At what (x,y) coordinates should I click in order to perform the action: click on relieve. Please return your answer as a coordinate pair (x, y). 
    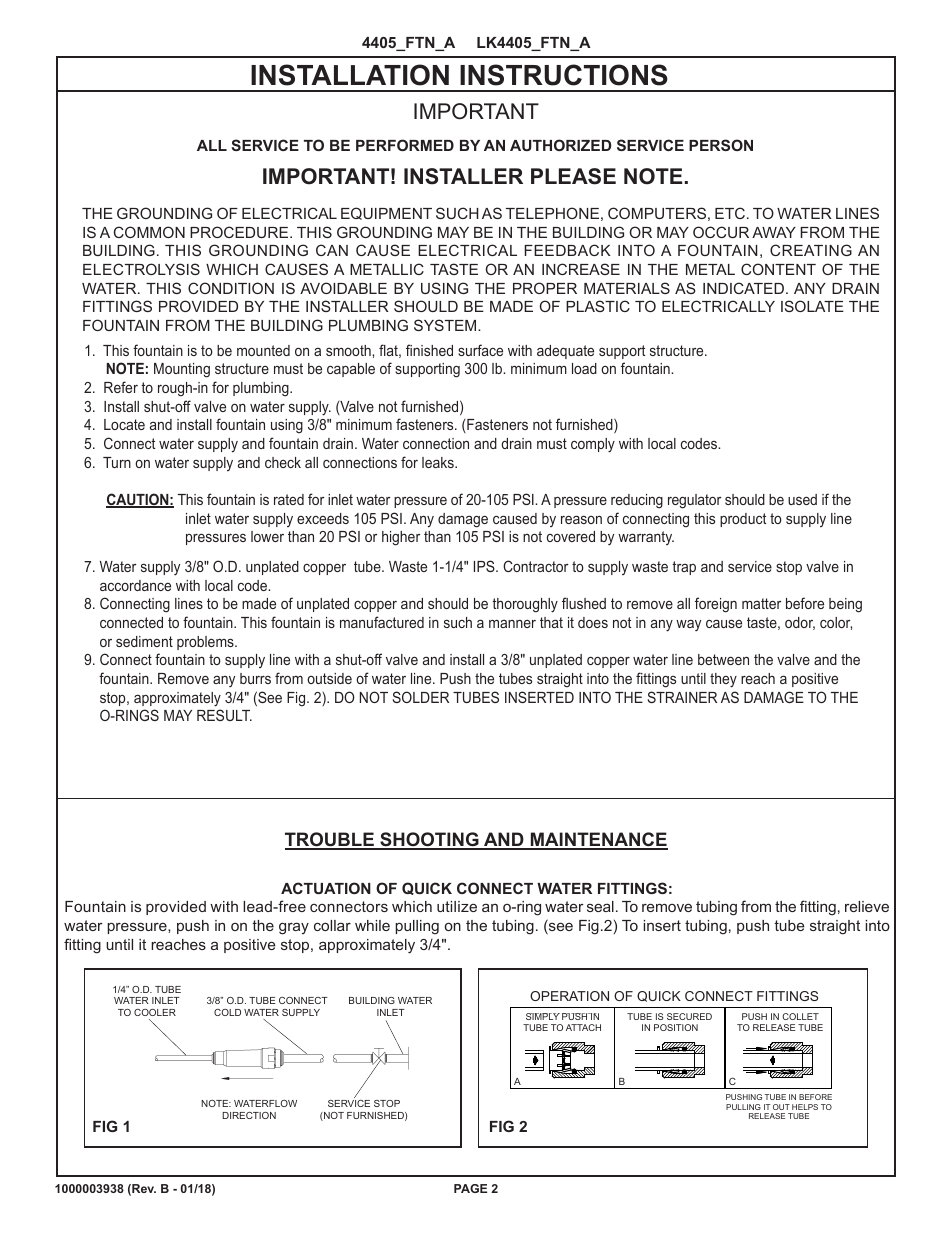
    Looking at the image, I should click on (867, 906).
